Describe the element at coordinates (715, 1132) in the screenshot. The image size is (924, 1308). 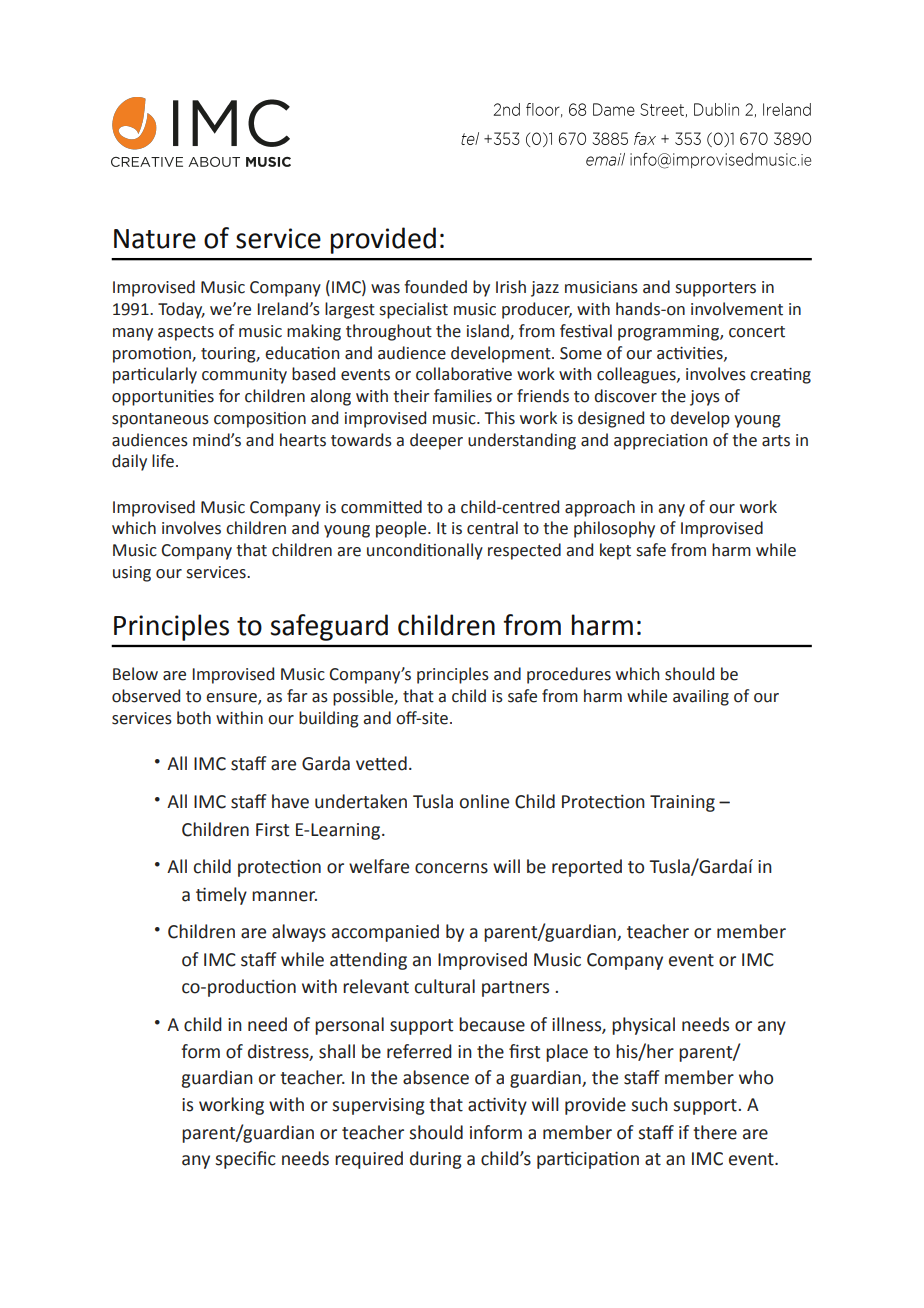
I see `there` at that location.
